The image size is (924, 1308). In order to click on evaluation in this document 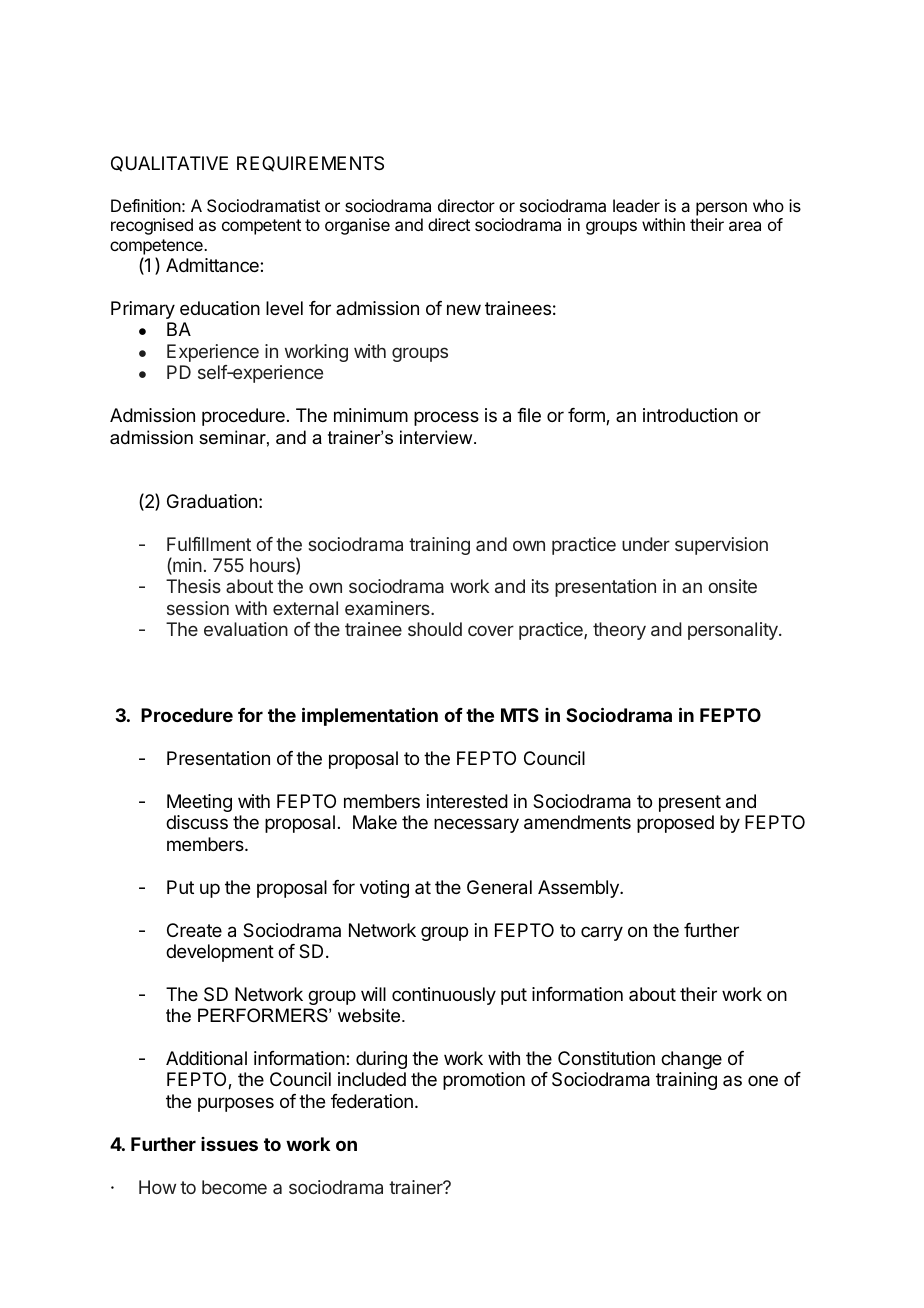, I will do `click(246, 629)`.
